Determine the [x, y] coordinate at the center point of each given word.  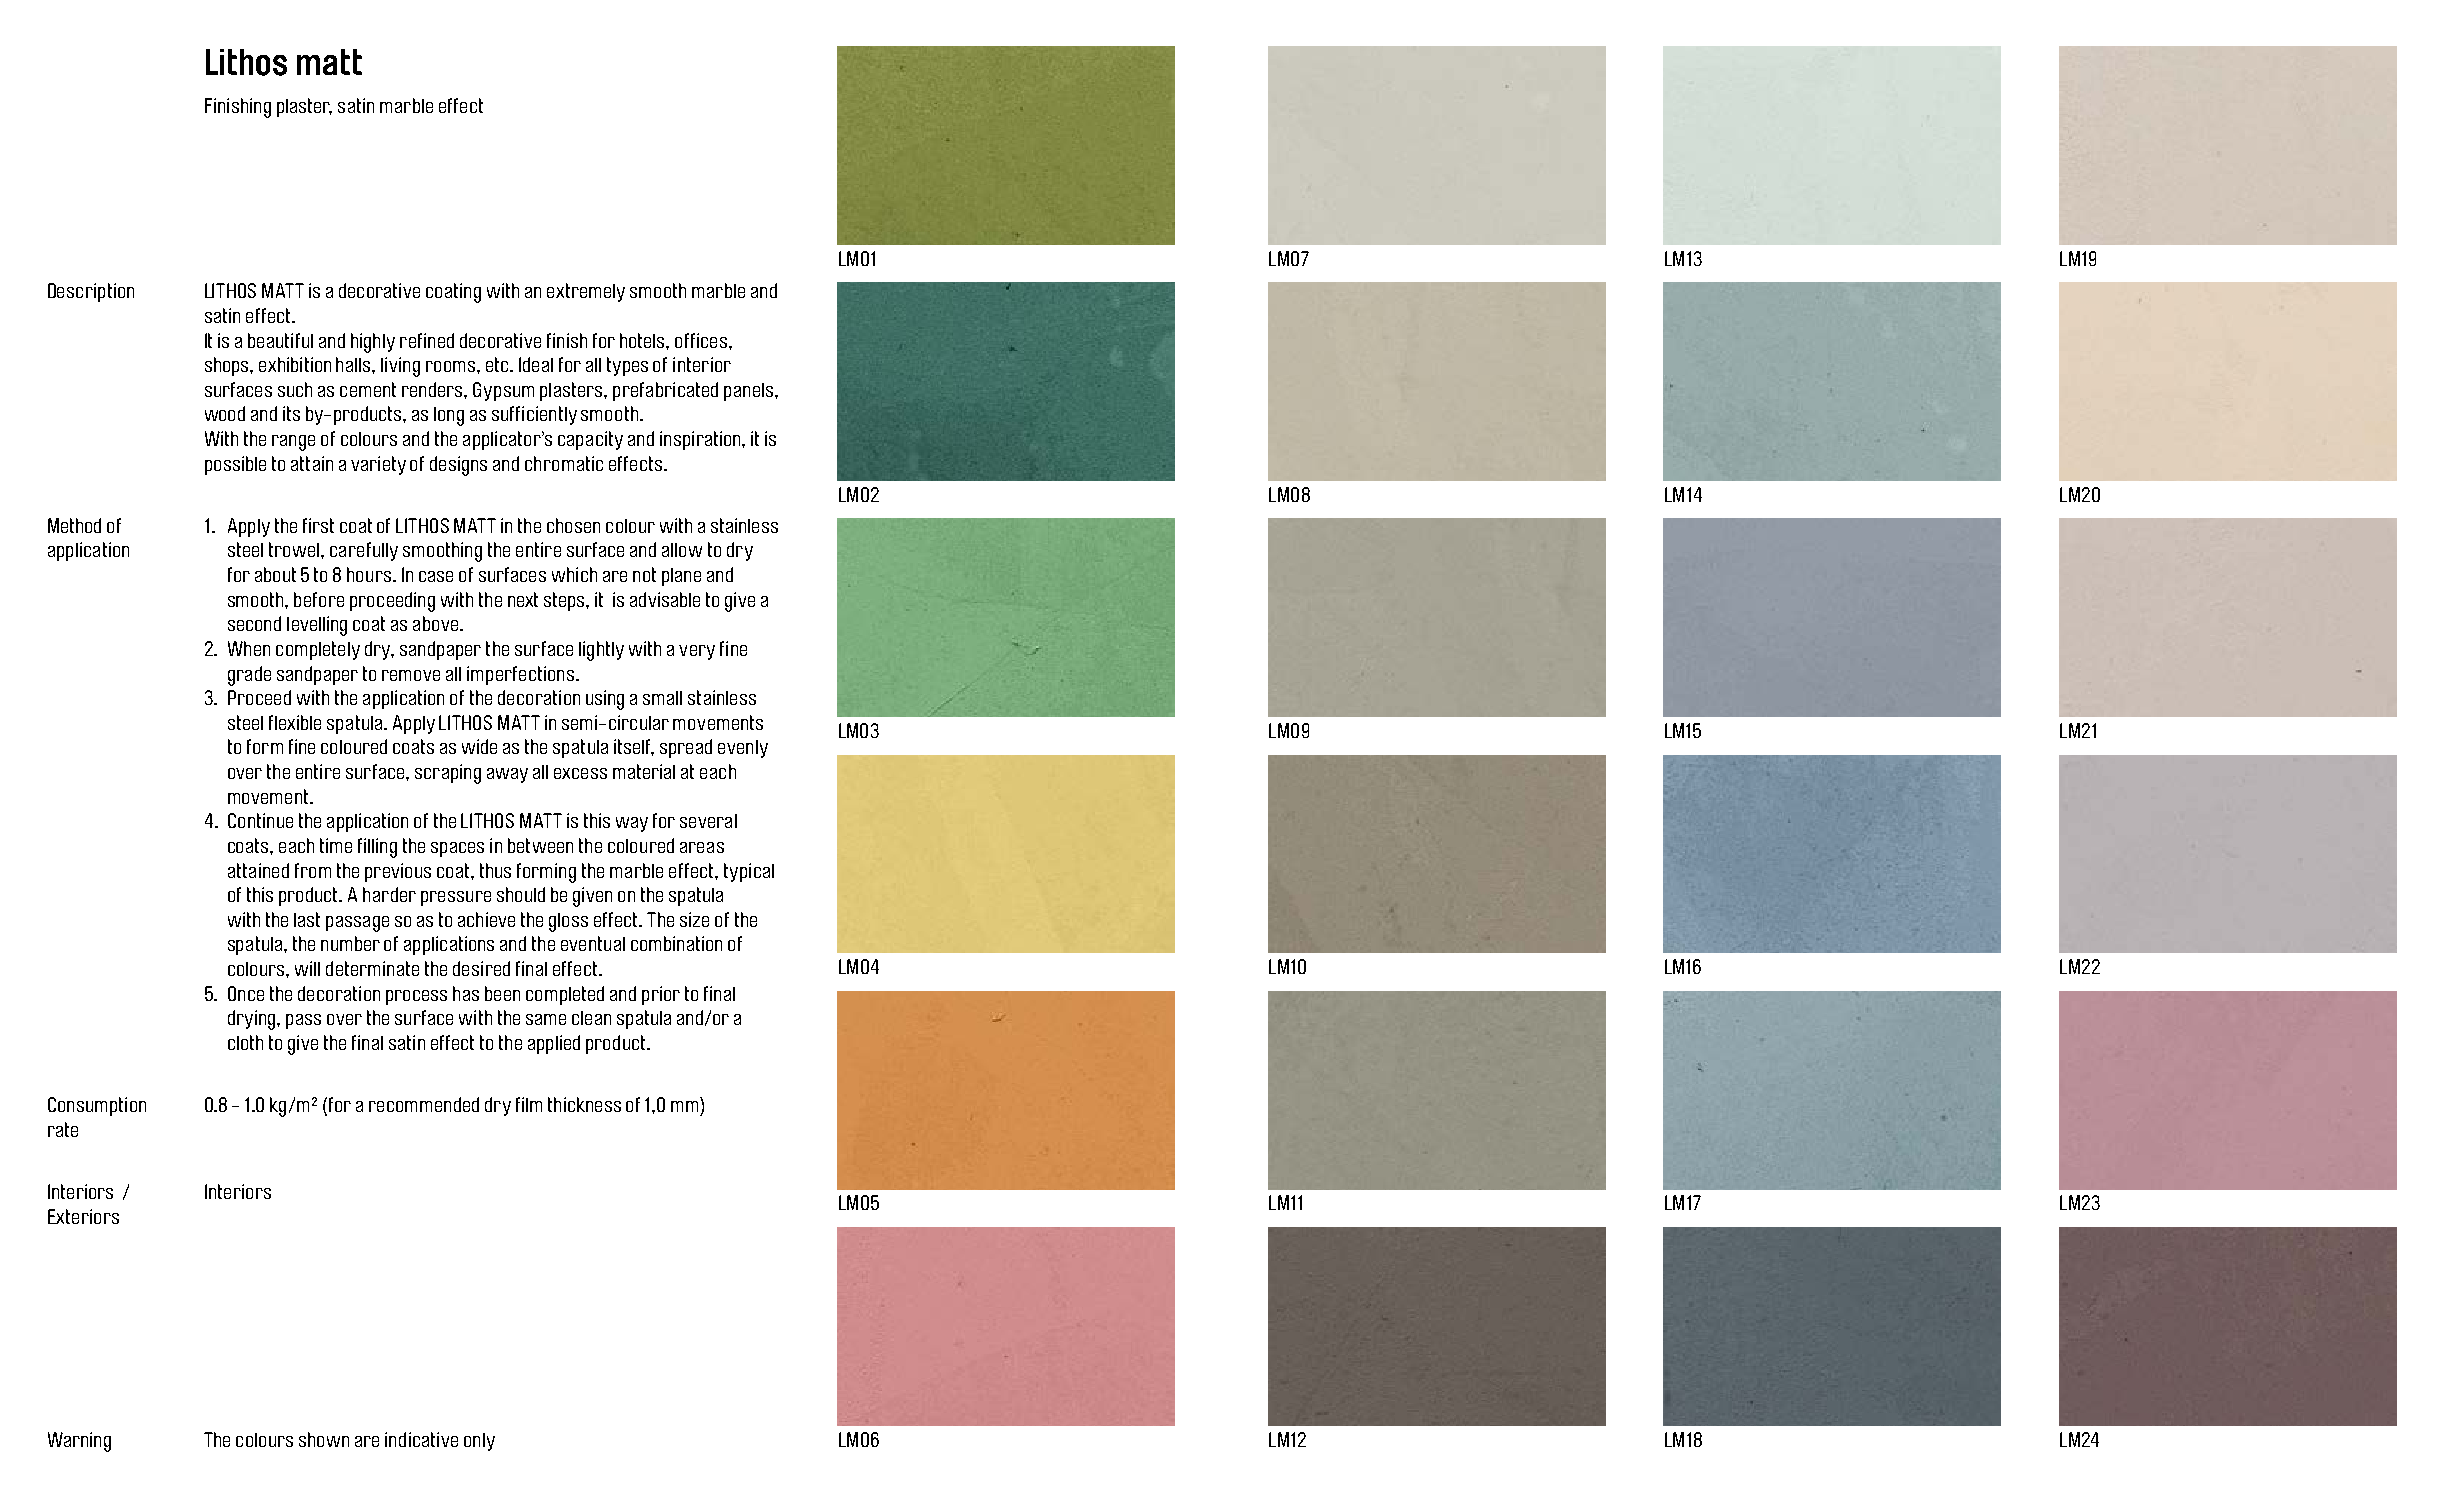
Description [91, 292]
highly [373, 343]
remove [411, 675]
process [416, 997]
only [479, 1442]
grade [249, 676]
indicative [421, 1439]
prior [661, 995]
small [662, 698]
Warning [79, 1442]
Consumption [97, 1106]
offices [702, 340]
